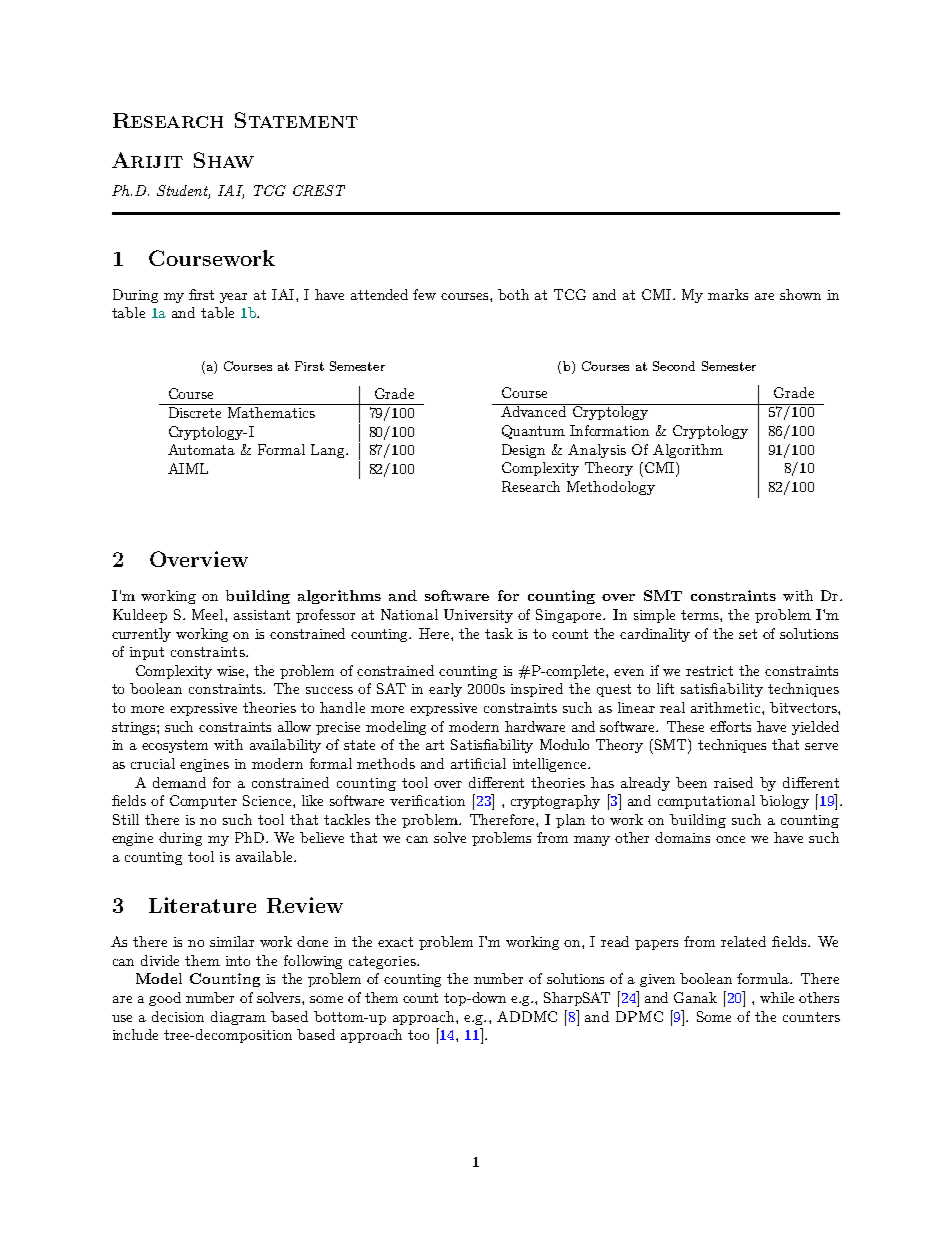 This page has width=952, height=1233. I want to click on assistant, so click(262, 615).
